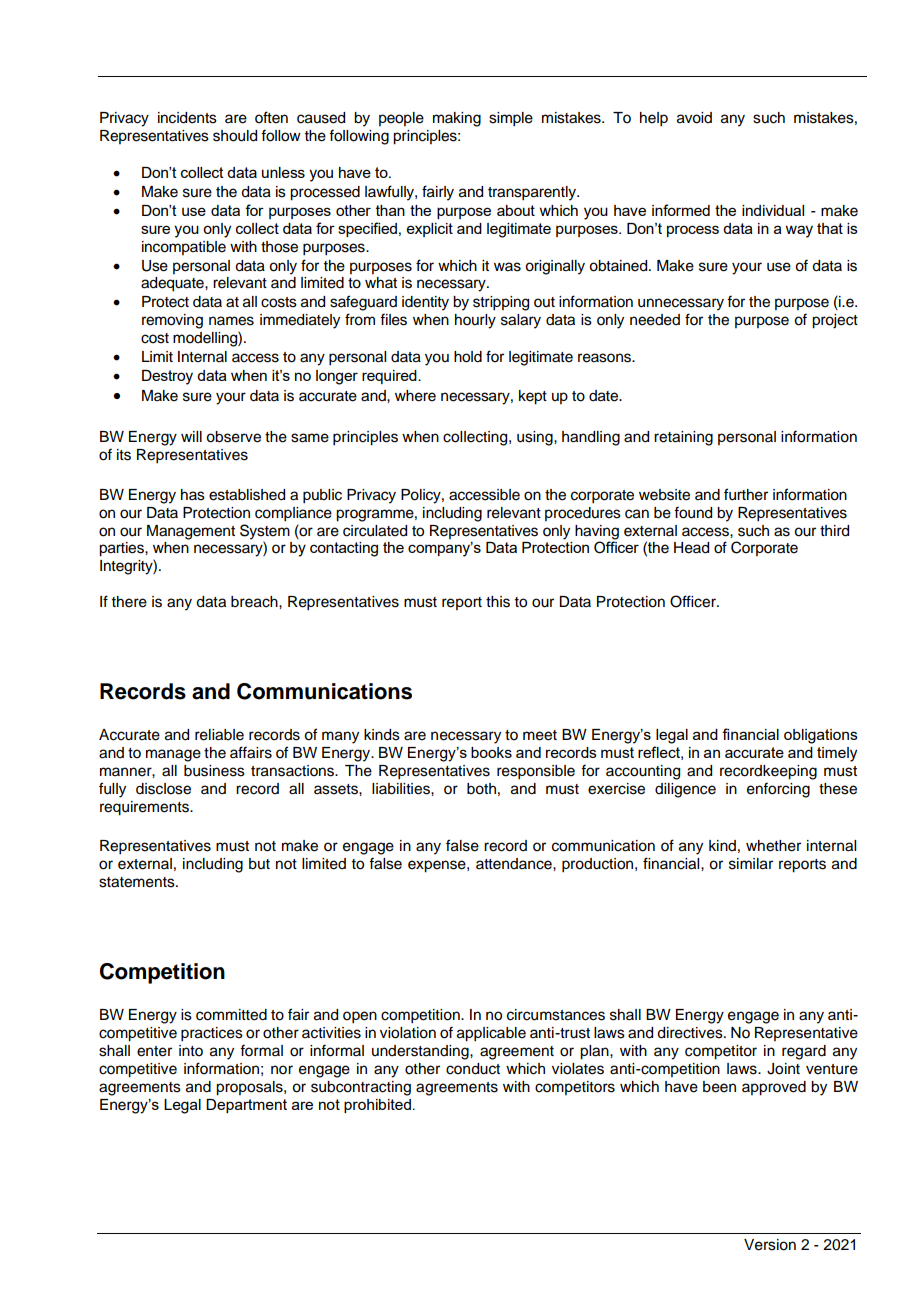 Image resolution: width=924 pixels, height=1308 pixels. What do you see at coordinates (821, 736) in the page?
I see `obligations` at bounding box center [821, 736].
